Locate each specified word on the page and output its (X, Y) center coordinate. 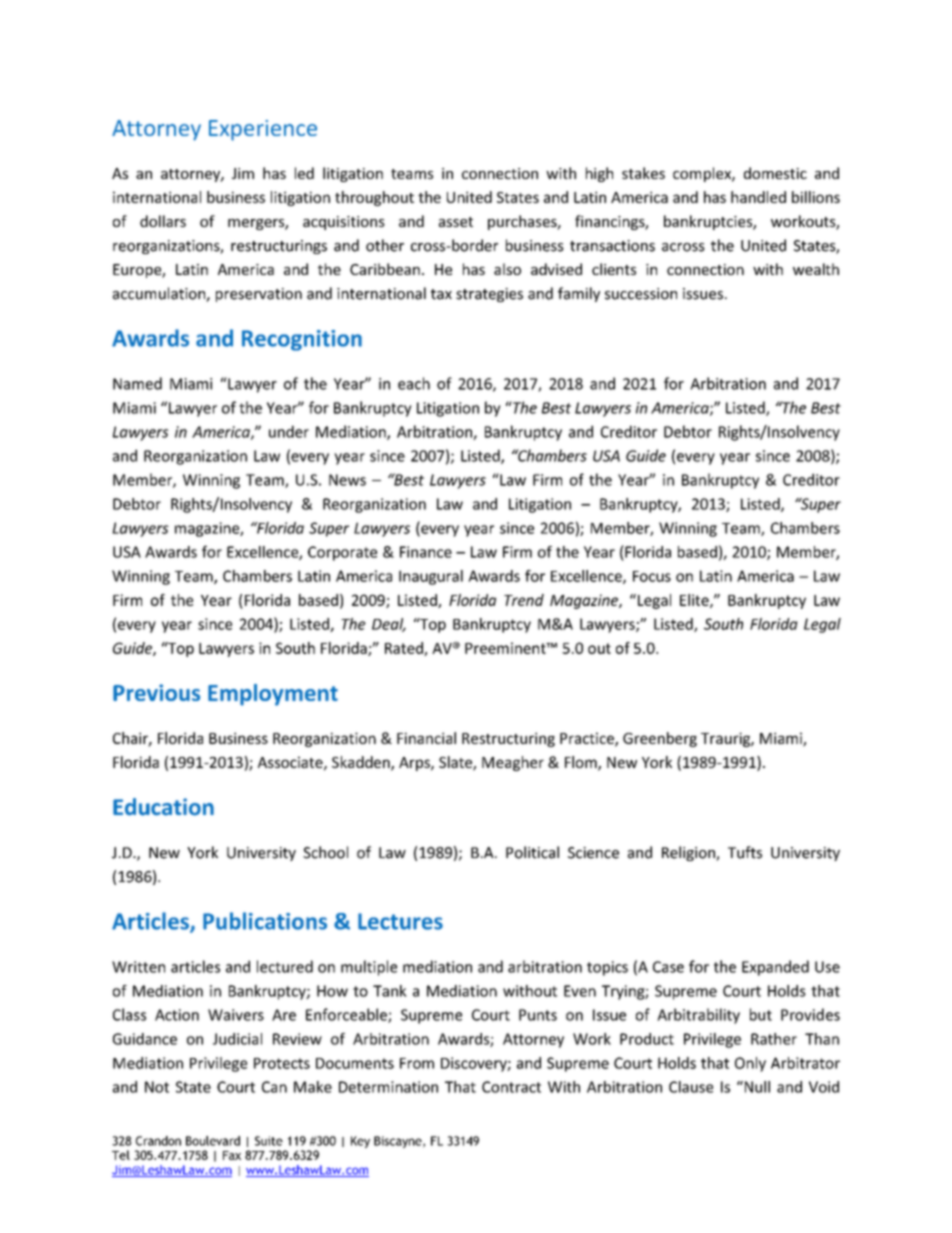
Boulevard (213, 1141)
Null (756, 1087)
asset (456, 222)
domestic (775, 173)
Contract (511, 1087)
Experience (263, 130)
